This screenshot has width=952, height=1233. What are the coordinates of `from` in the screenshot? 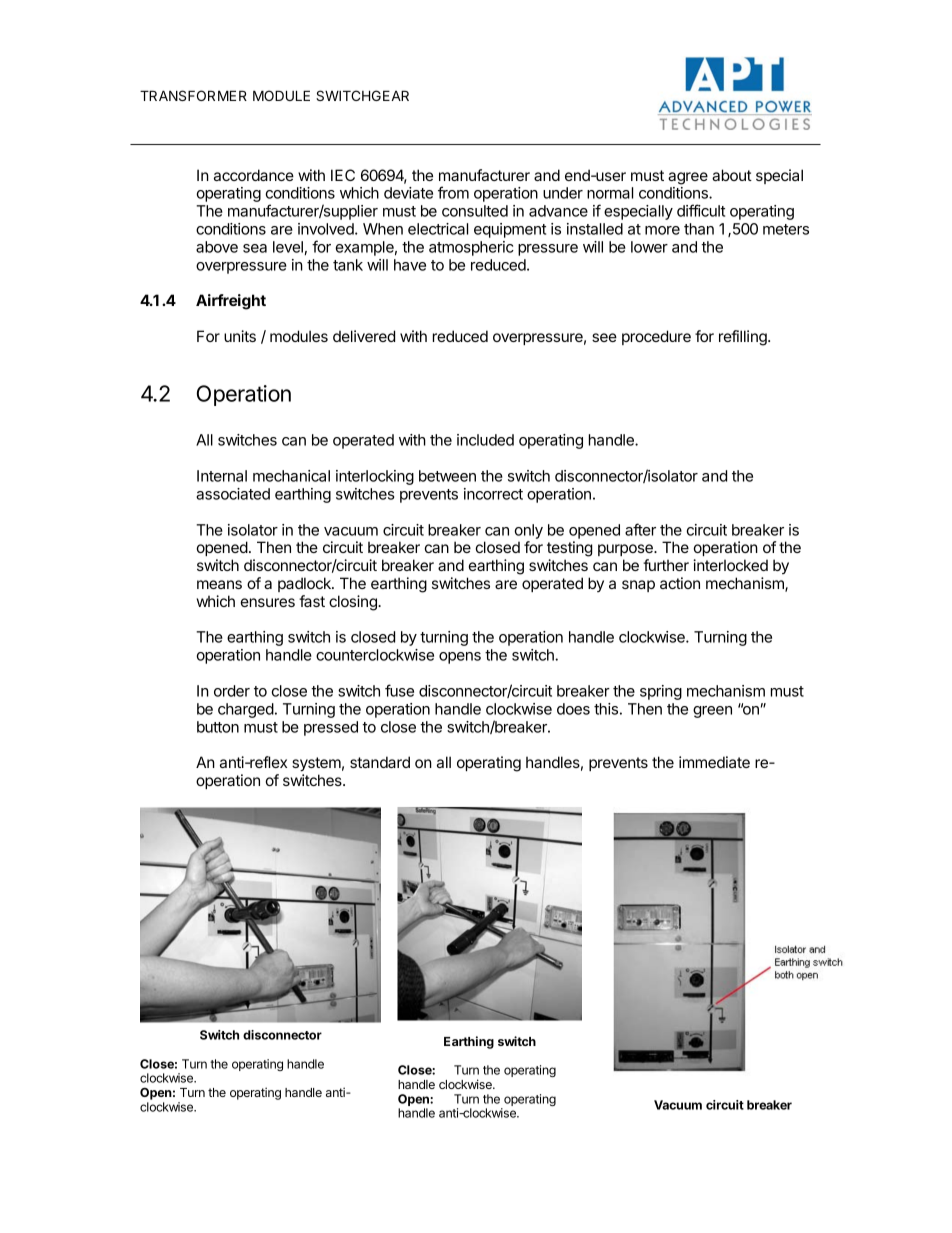 It's located at (453, 192).
